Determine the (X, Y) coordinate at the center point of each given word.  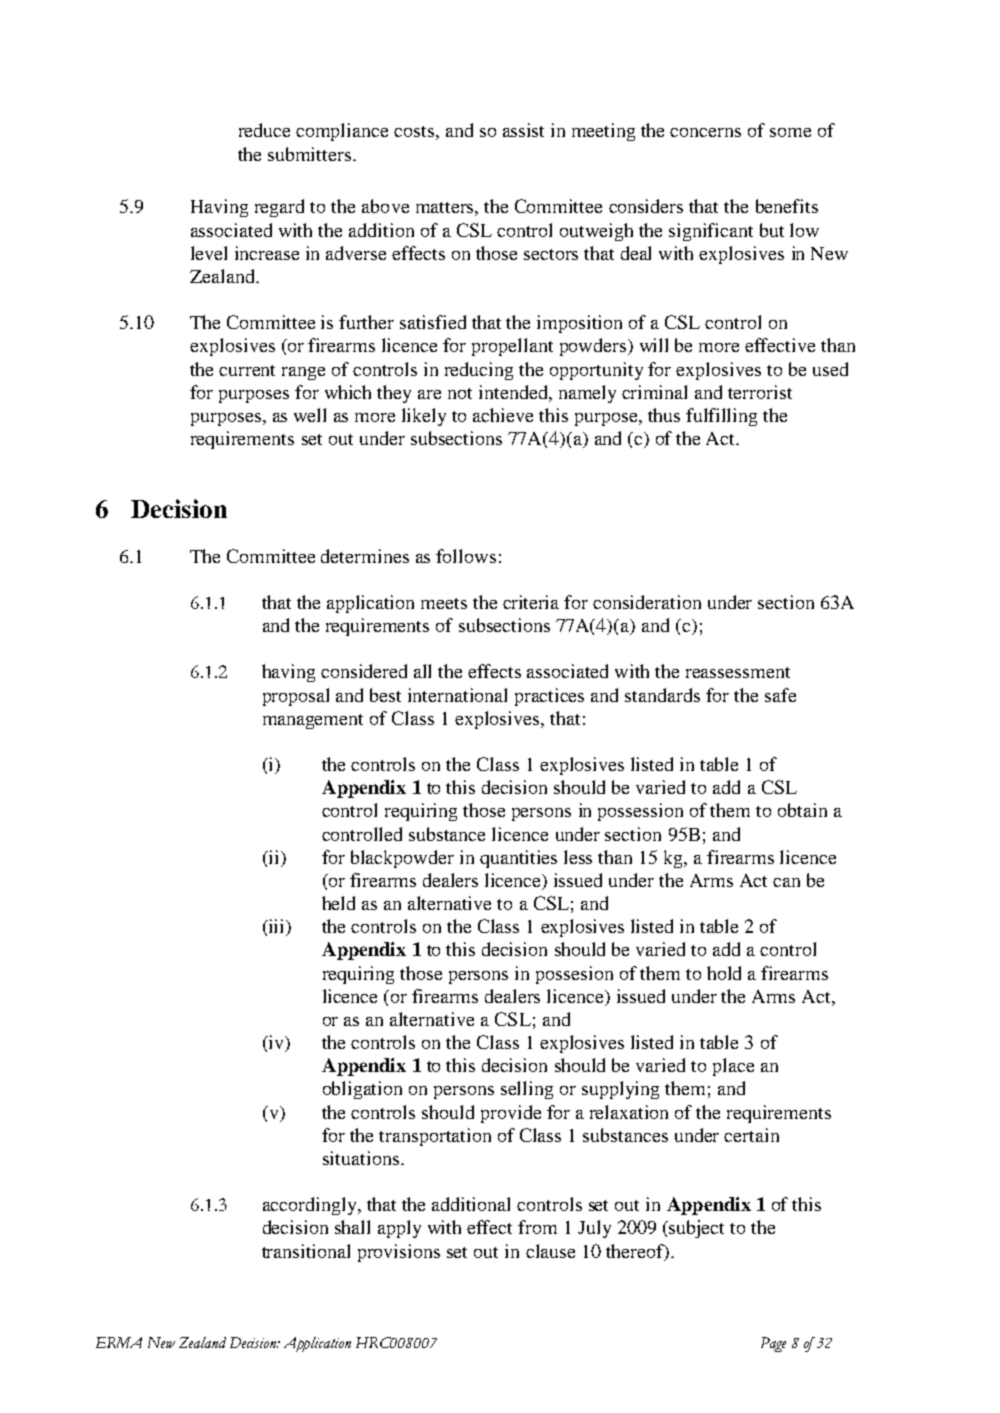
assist (523, 130)
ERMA (119, 1342)
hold (724, 973)
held (338, 903)
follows (466, 556)
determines (365, 556)
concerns (705, 132)
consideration (647, 602)
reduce (264, 130)
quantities (518, 859)
